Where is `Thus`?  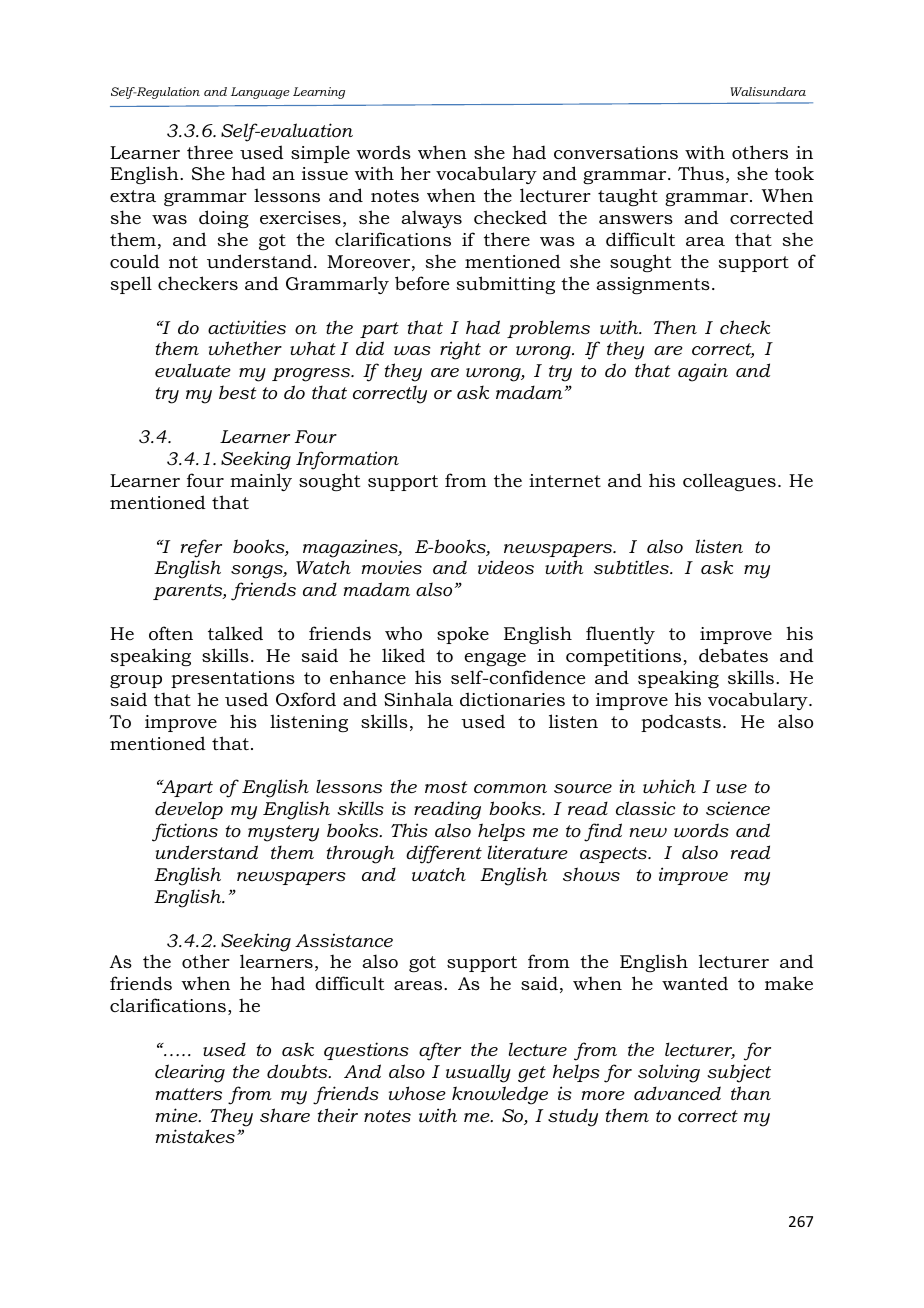
Thus is located at coordinates (701, 173).
